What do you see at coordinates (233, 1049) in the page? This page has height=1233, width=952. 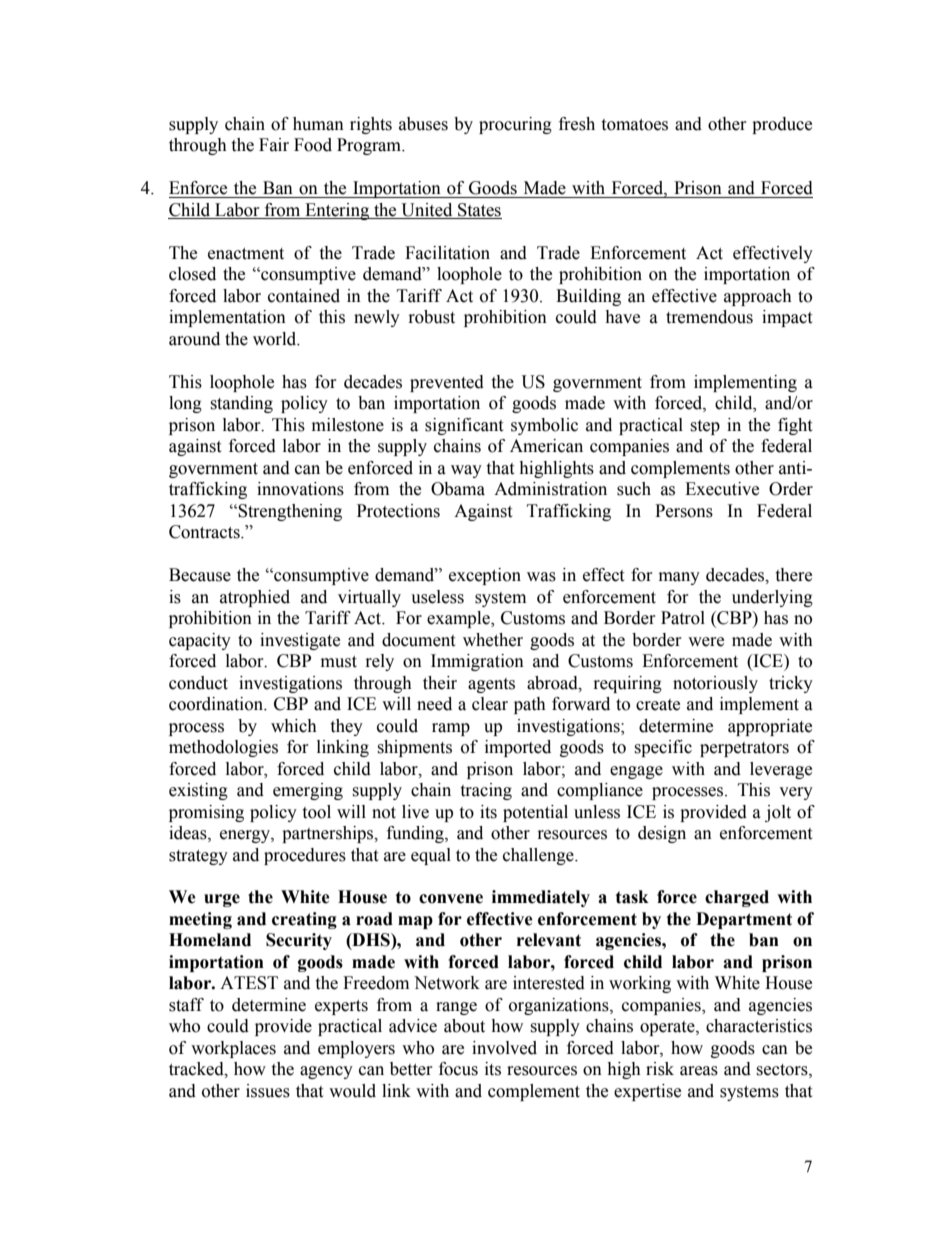 I see `workplaces` at bounding box center [233, 1049].
